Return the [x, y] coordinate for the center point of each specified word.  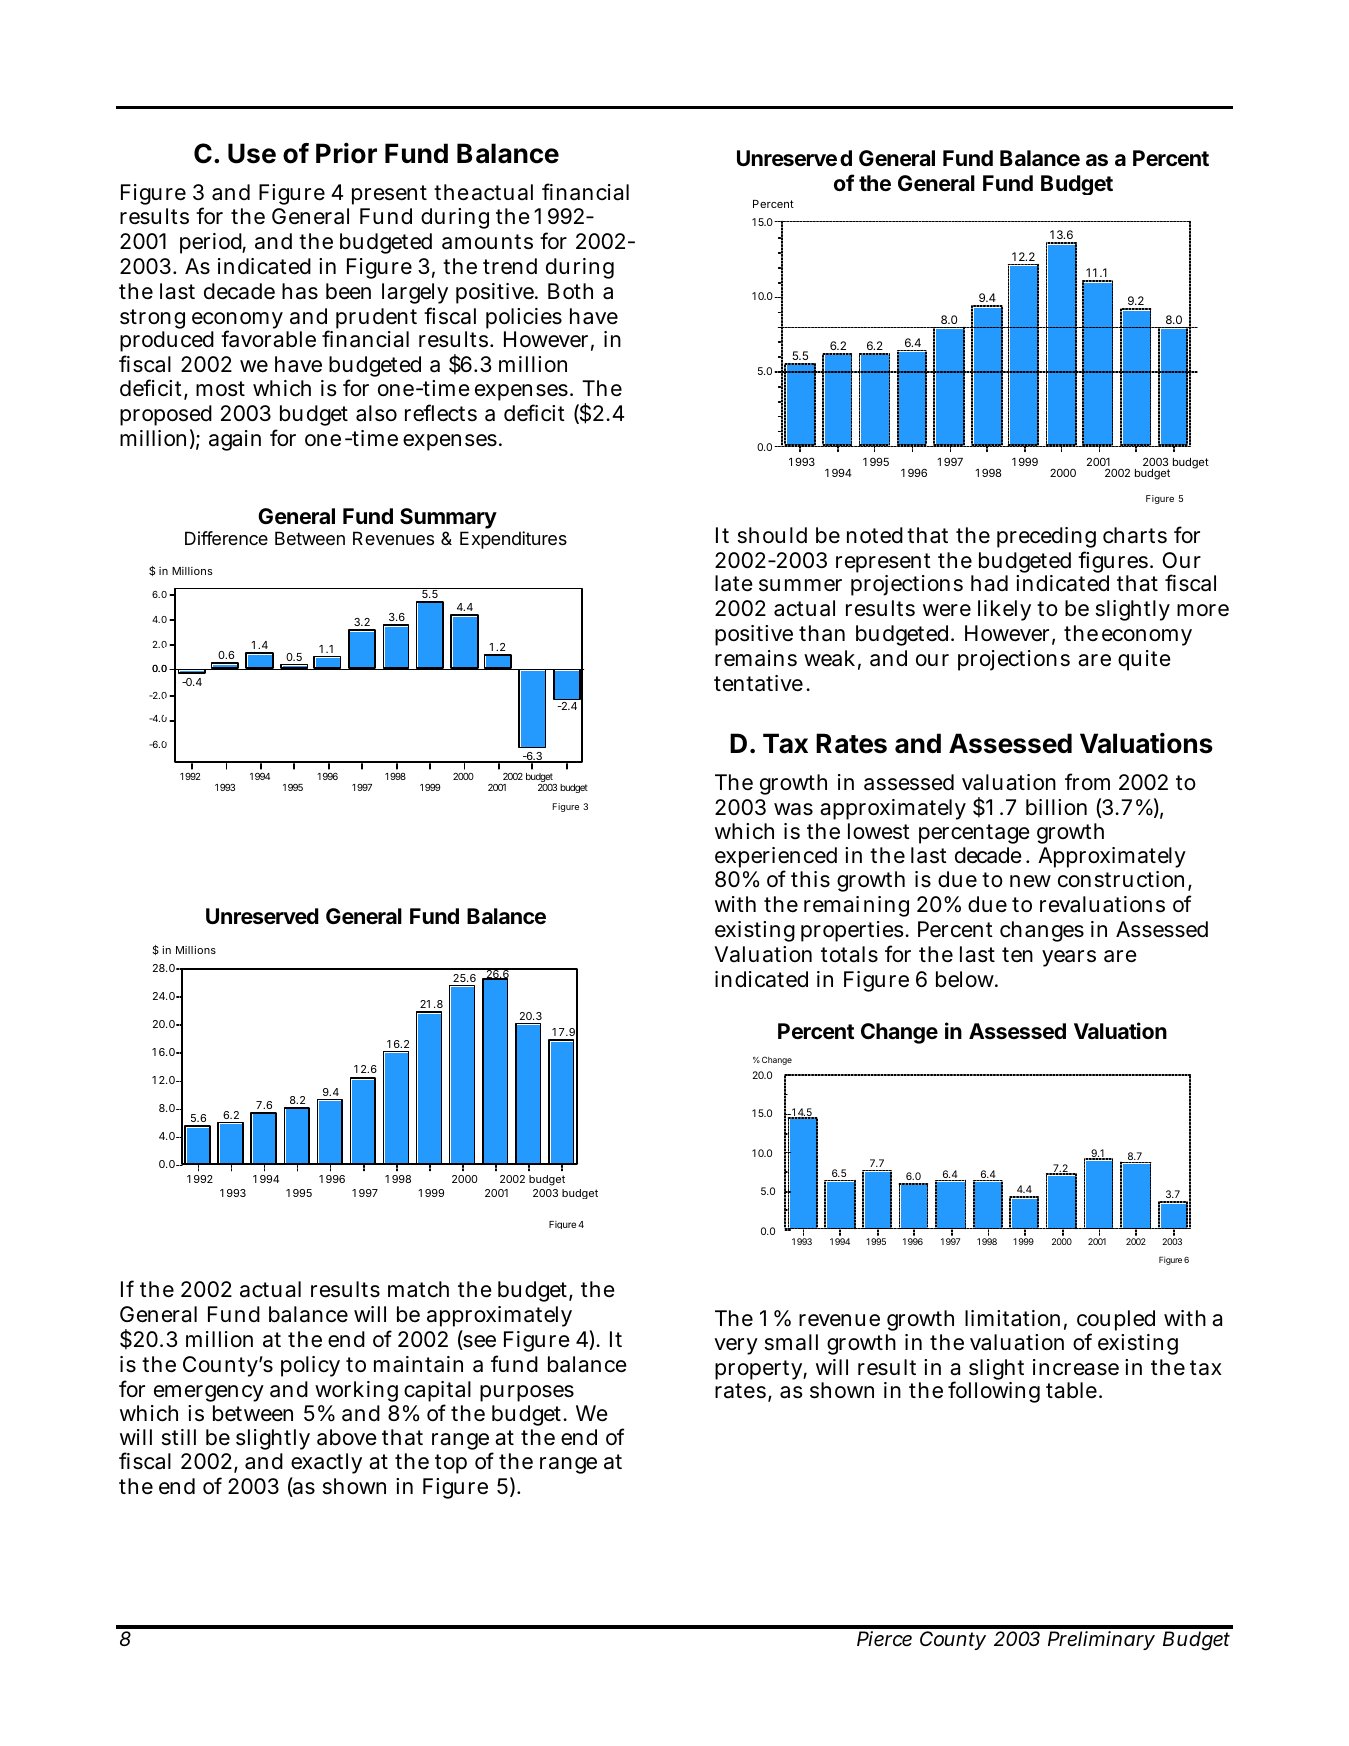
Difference [226, 538]
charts [1135, 535]
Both [570, 291]
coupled [1116, 1322]
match [418, 1289]
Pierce [884, 1638]
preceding [1046, 539]
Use [252, 153]
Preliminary [1101, 1640]
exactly [326, 1465]
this [810, 879]
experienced [776, 859]
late [734, 583]
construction [1121, 879]
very [736, 1346]
